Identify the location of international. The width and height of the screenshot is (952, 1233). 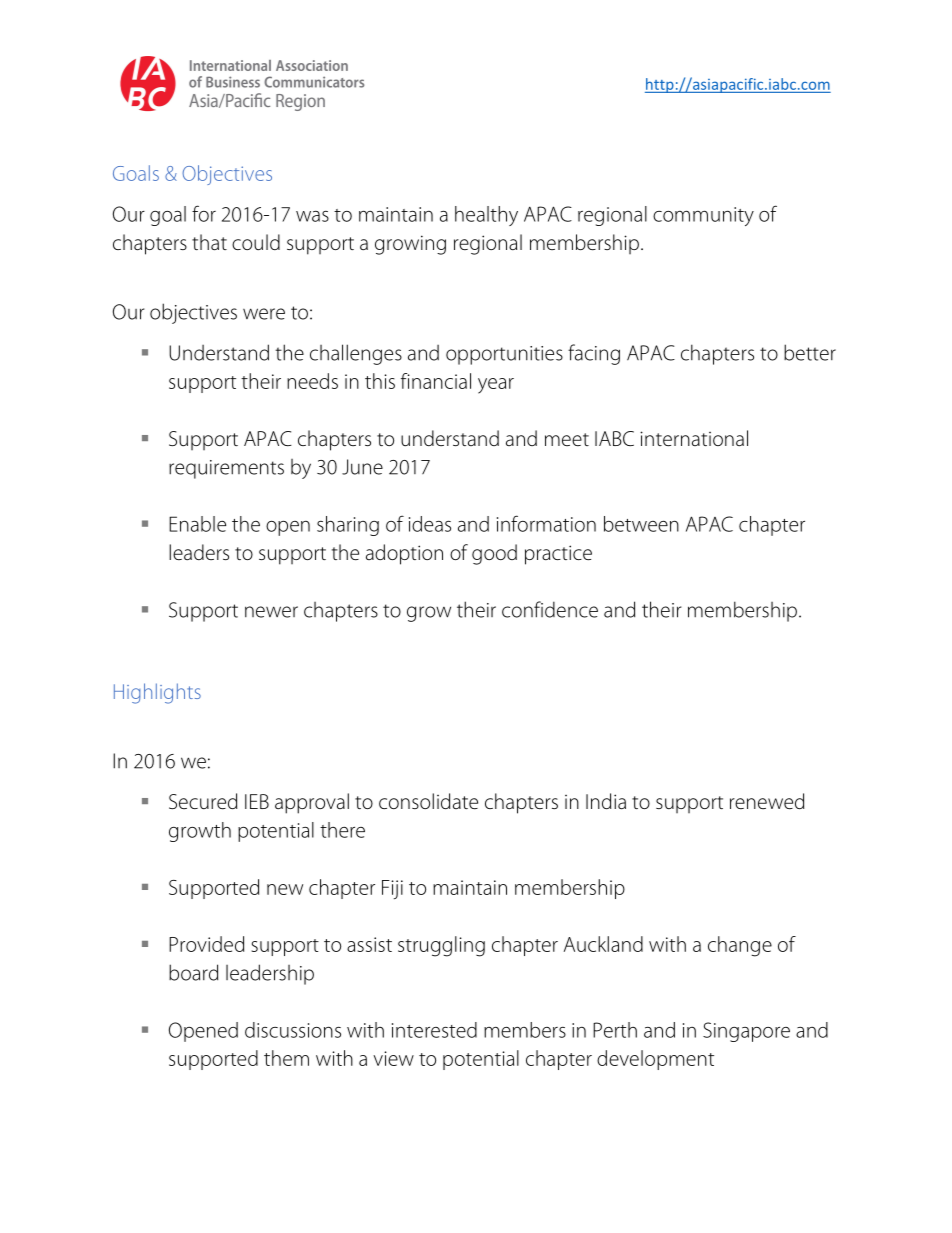
(694, 438).
